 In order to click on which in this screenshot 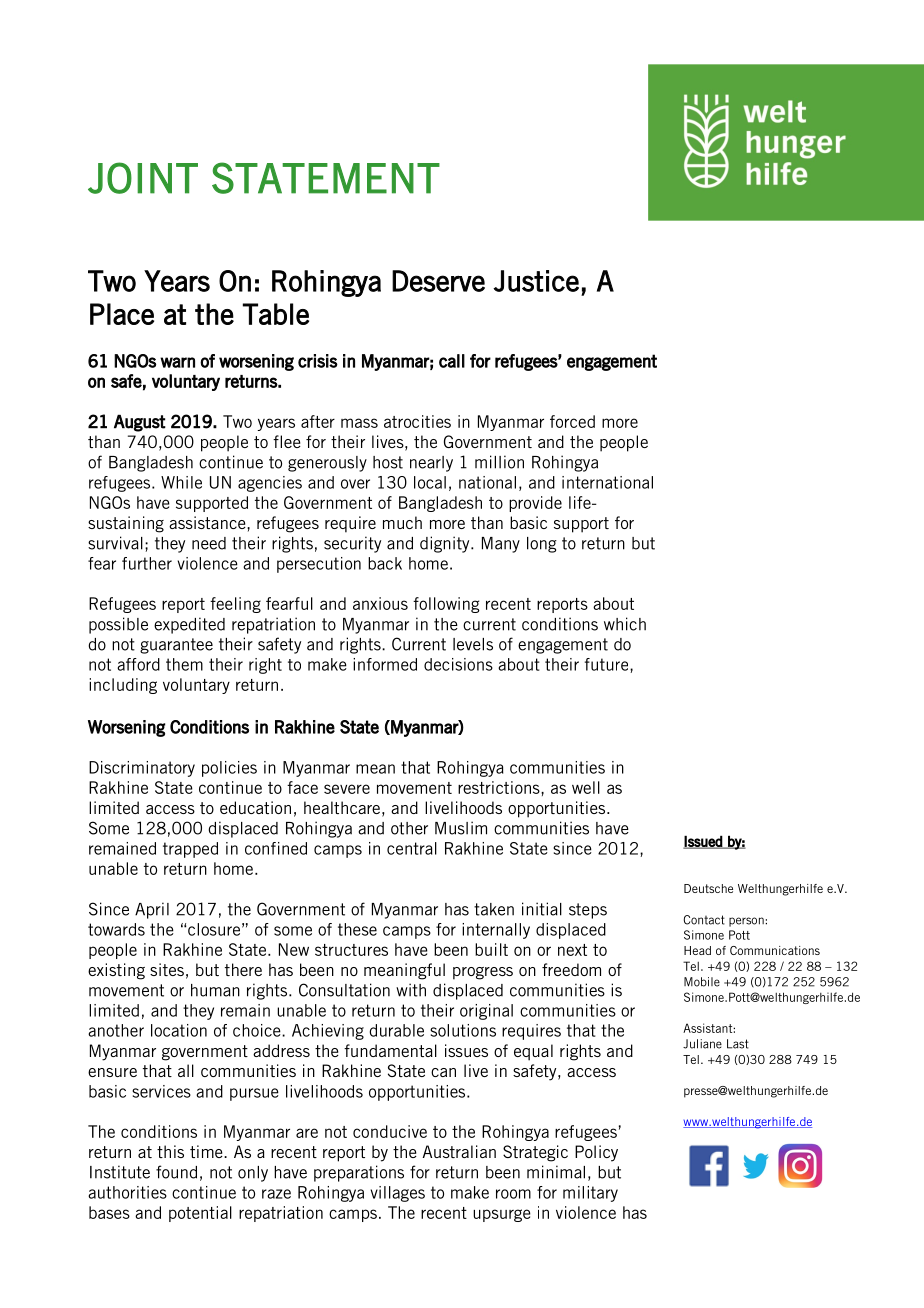, I will do `click(625, 624)`.
